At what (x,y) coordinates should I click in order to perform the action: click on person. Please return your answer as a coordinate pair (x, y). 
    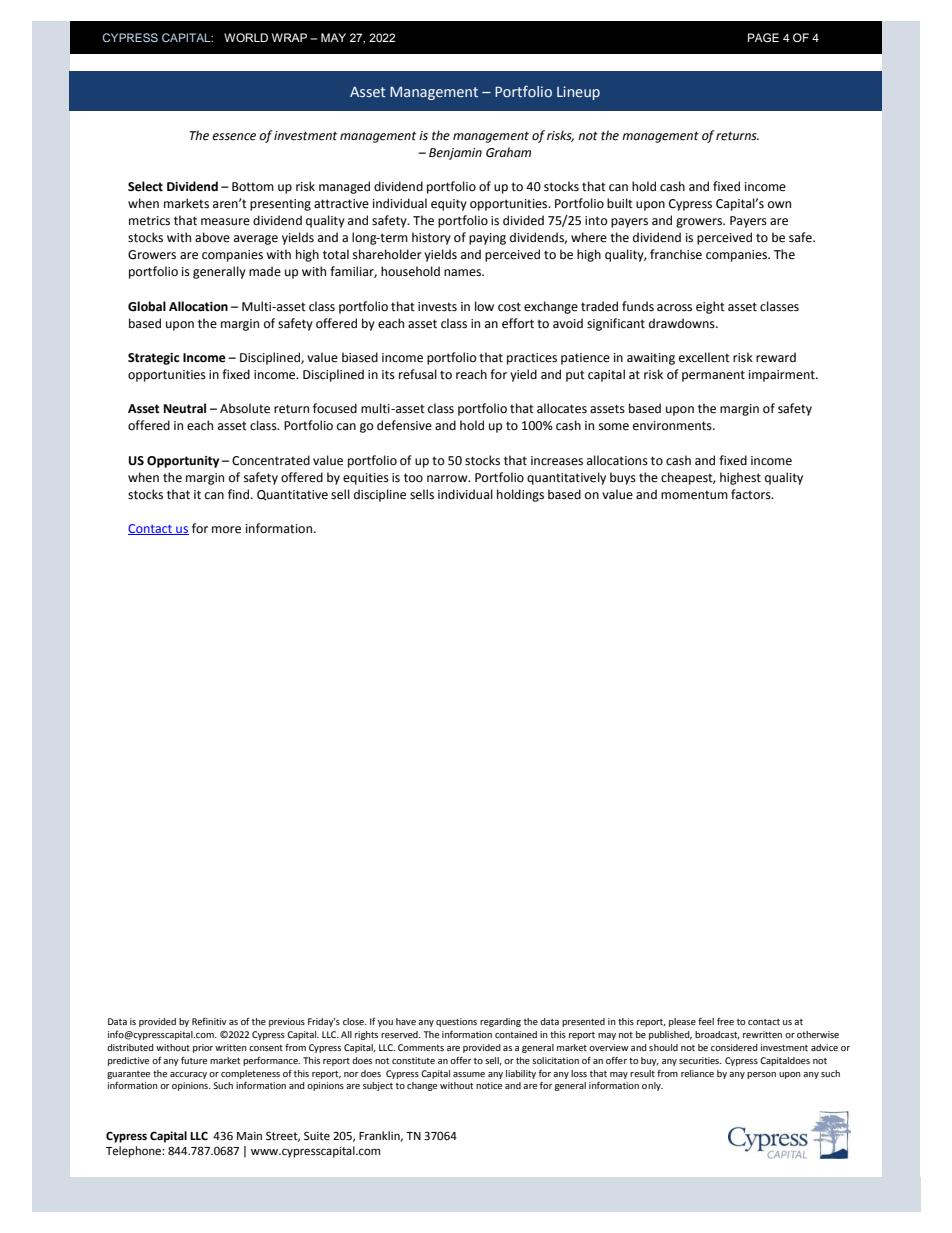
    Looking at the image, I should click on (761, 1075).
